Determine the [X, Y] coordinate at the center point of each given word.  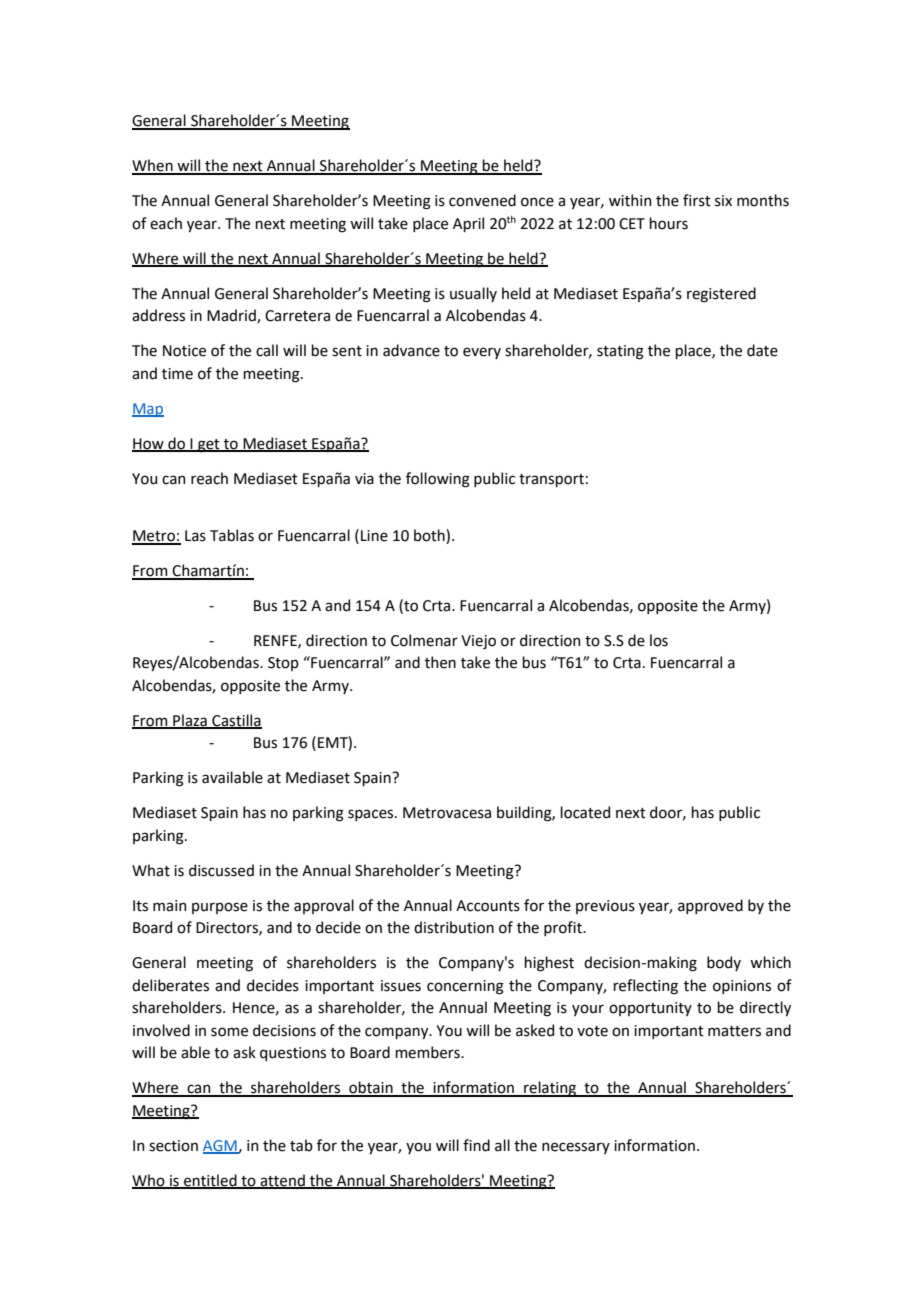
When [153, 166]
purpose [220, 908]
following [438, 480]
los [659, 640]
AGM [221, 1146]
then [440, 662]
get [209, 446]
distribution [454, 927]
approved [710, 906]
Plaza [190, 721]
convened [482, 200]
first [697, 200]
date [762, 350]
